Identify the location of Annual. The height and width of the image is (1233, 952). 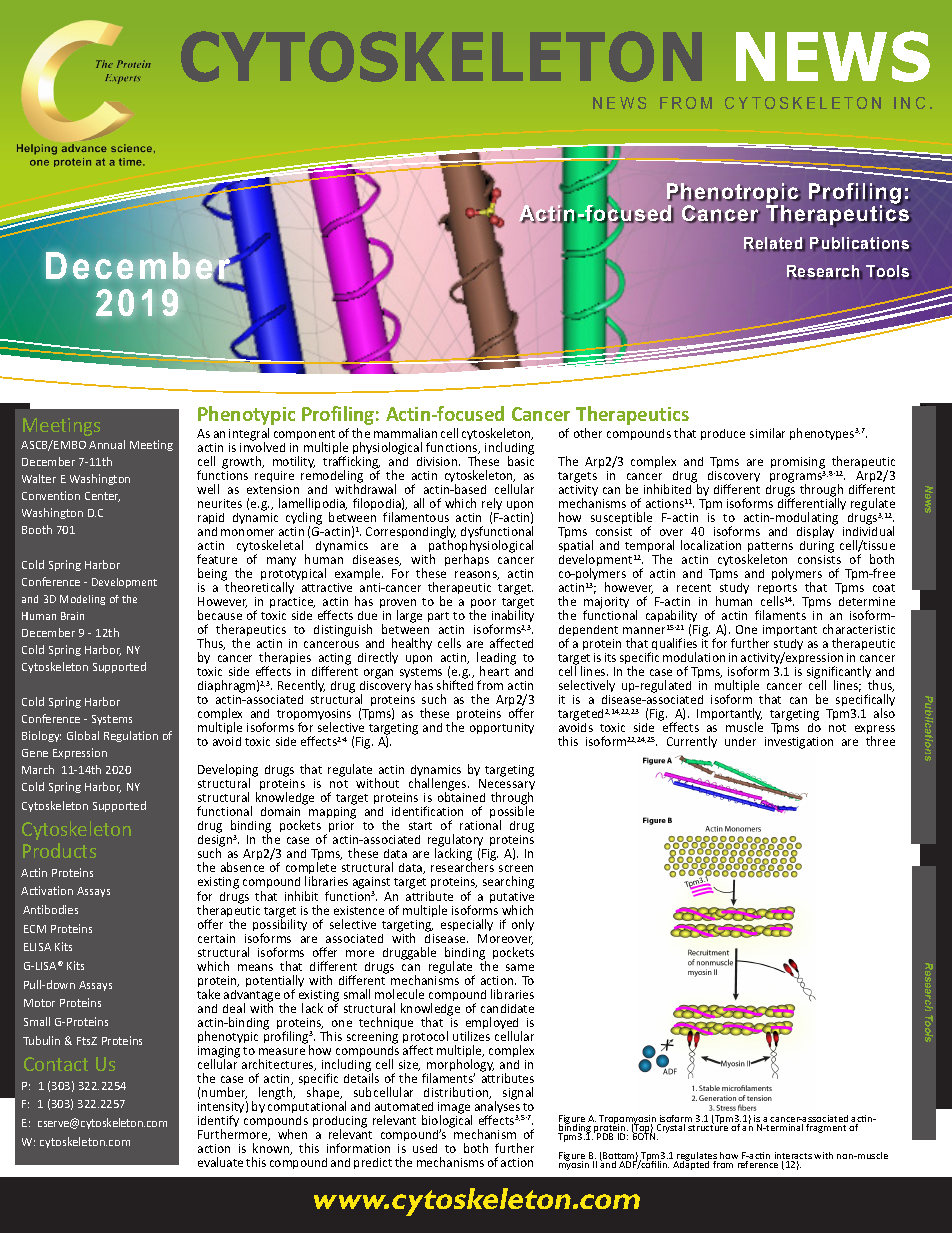
(107, 444).
